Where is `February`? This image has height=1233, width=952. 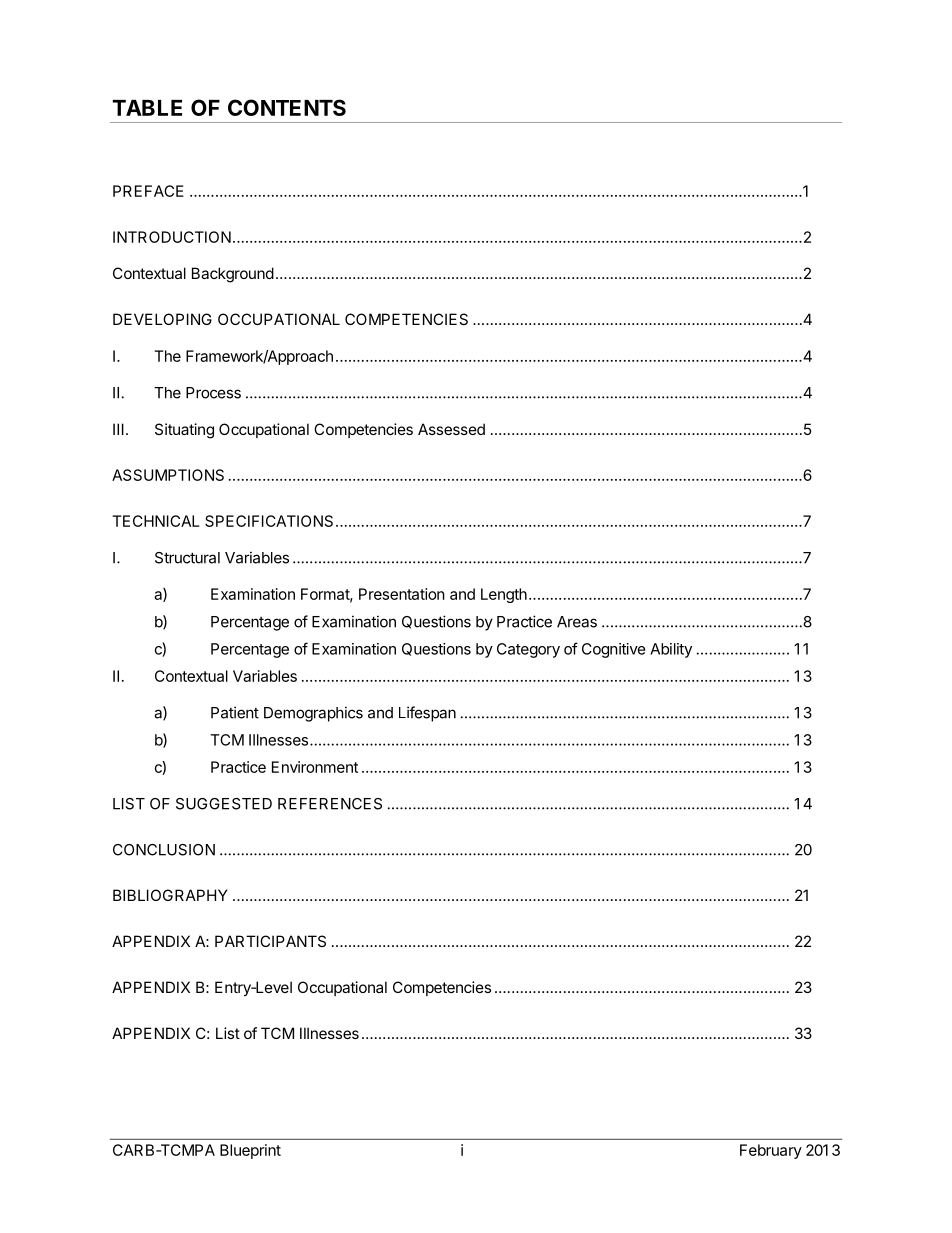
February is located at coordinates (771, 1151).
